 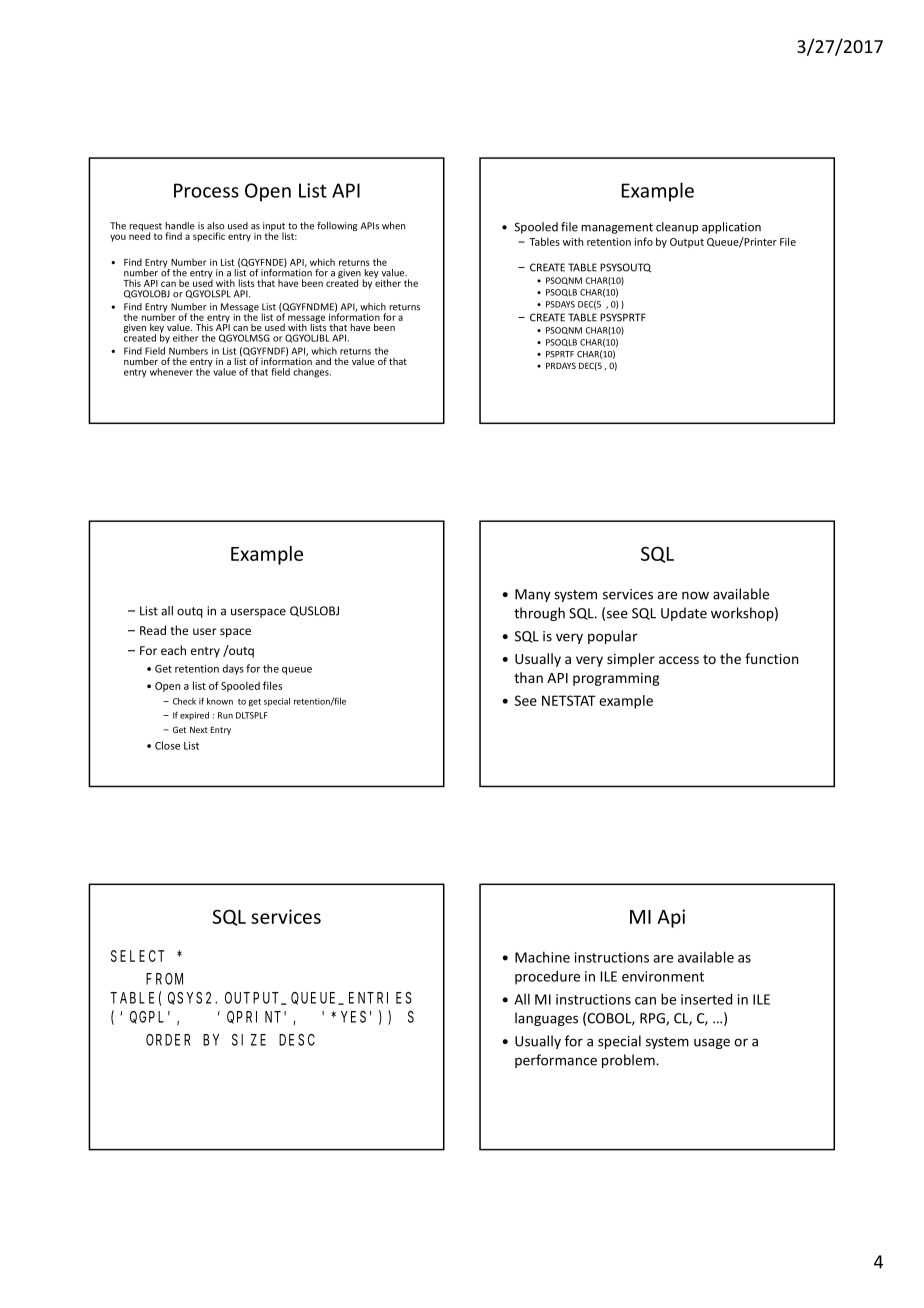 I want to click on programming, so click(x=616, y=679).
